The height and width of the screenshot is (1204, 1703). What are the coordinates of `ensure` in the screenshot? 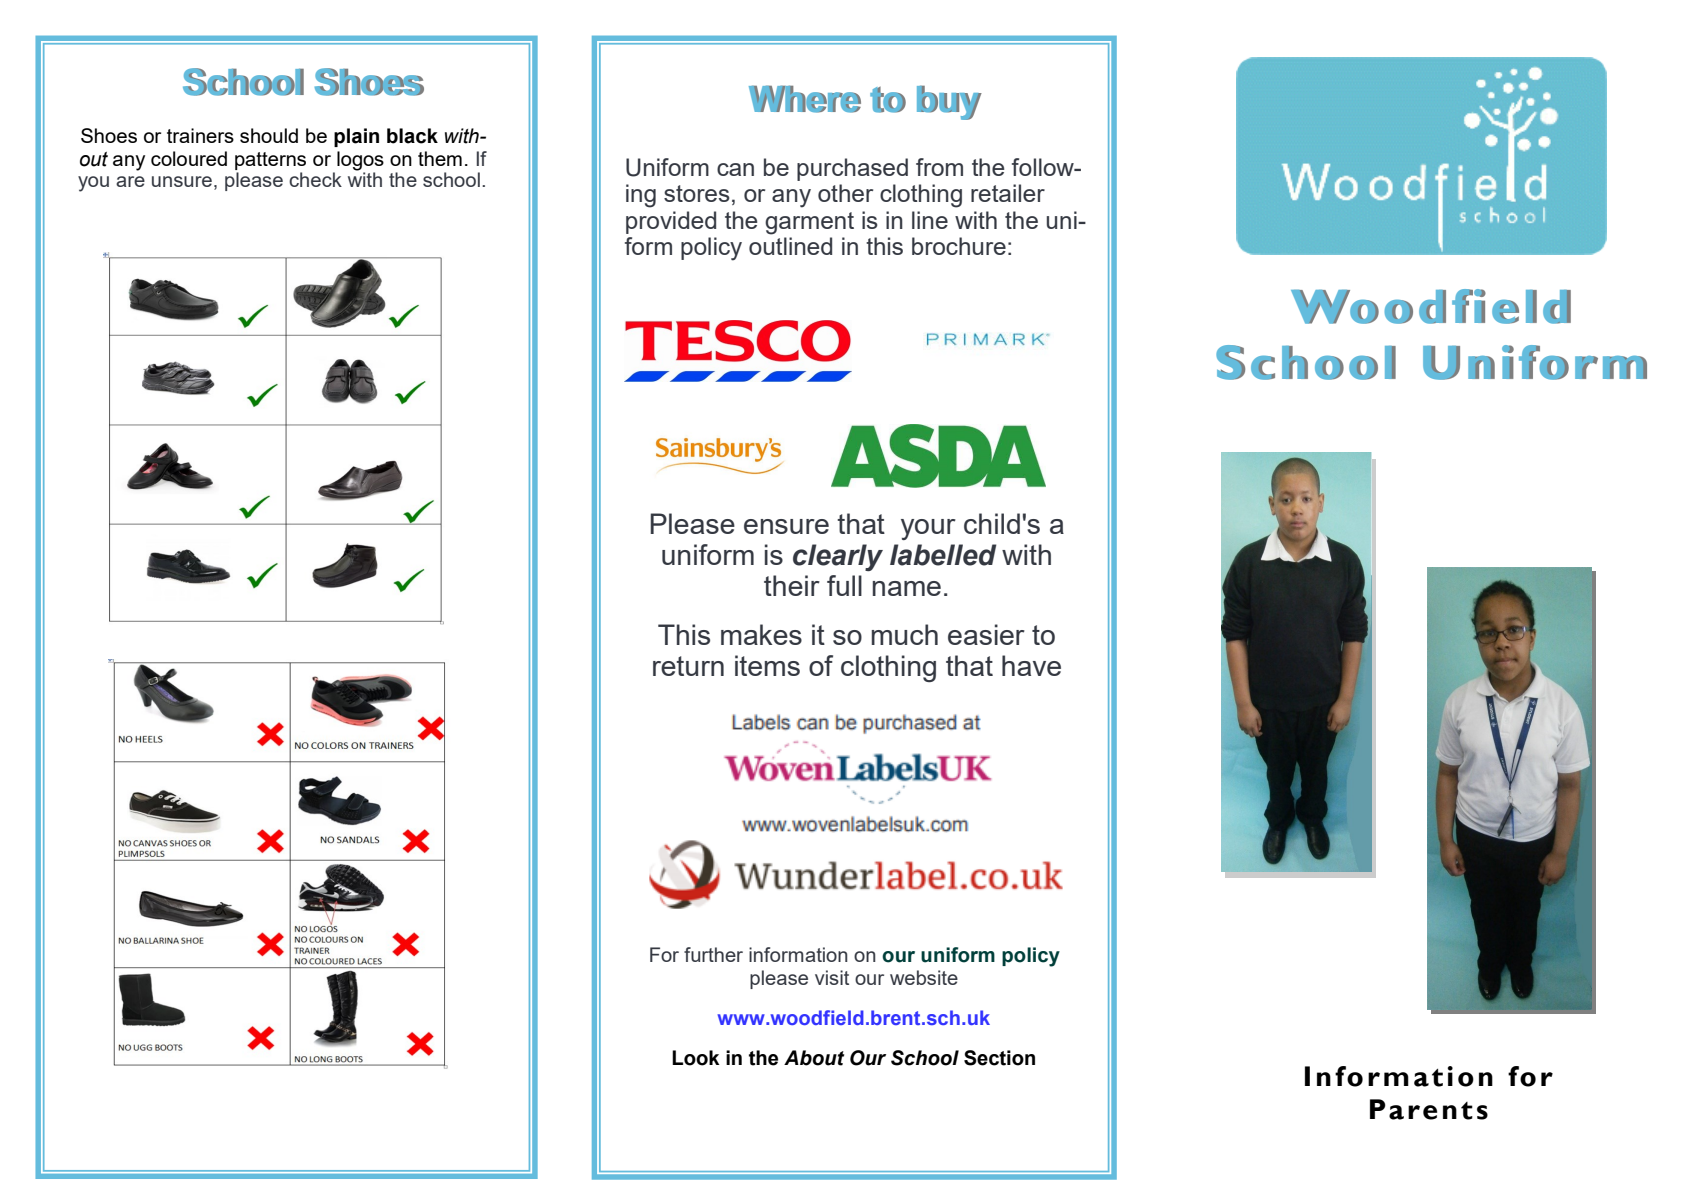 It's located at (786, 526).
